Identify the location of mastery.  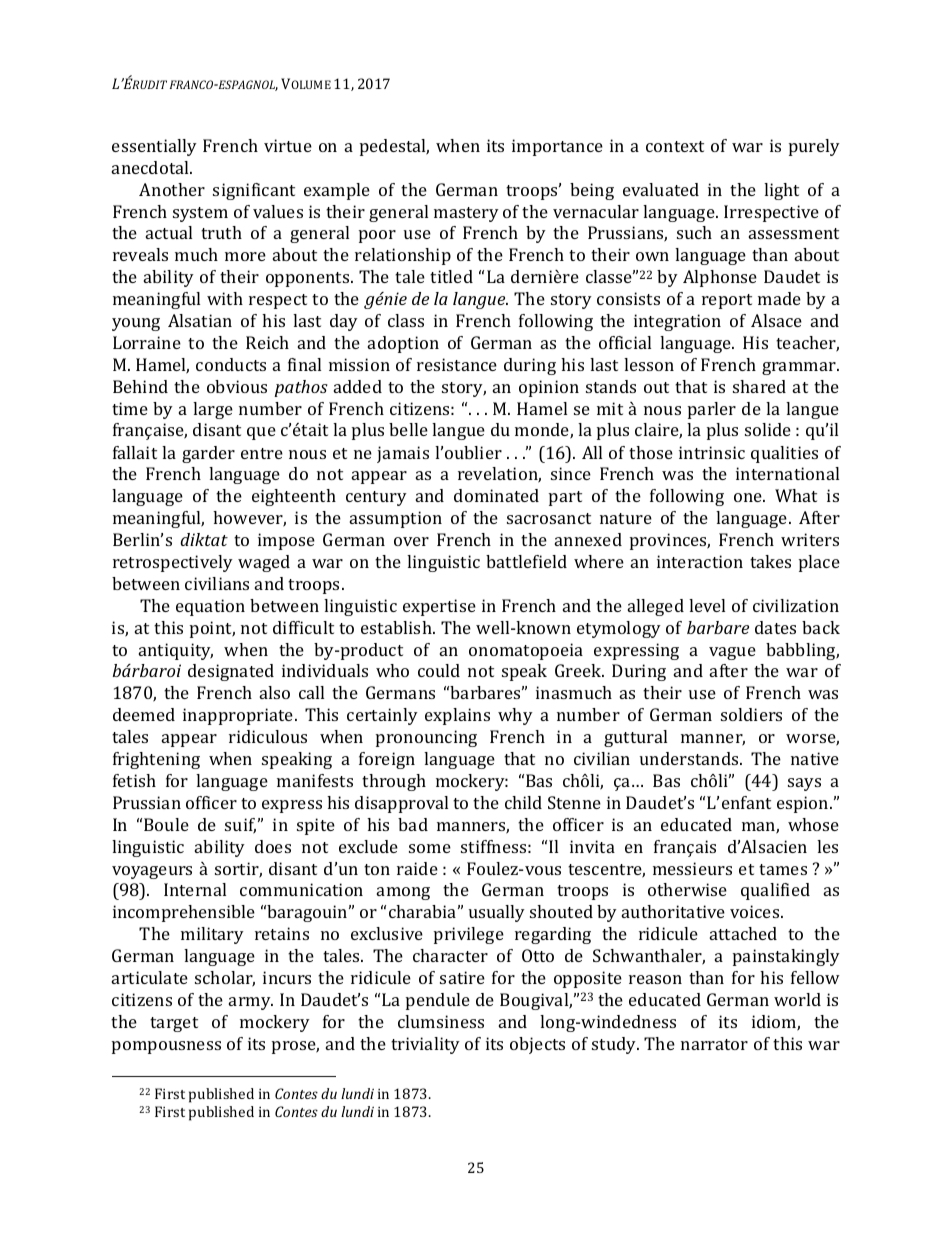
(466, 214).
